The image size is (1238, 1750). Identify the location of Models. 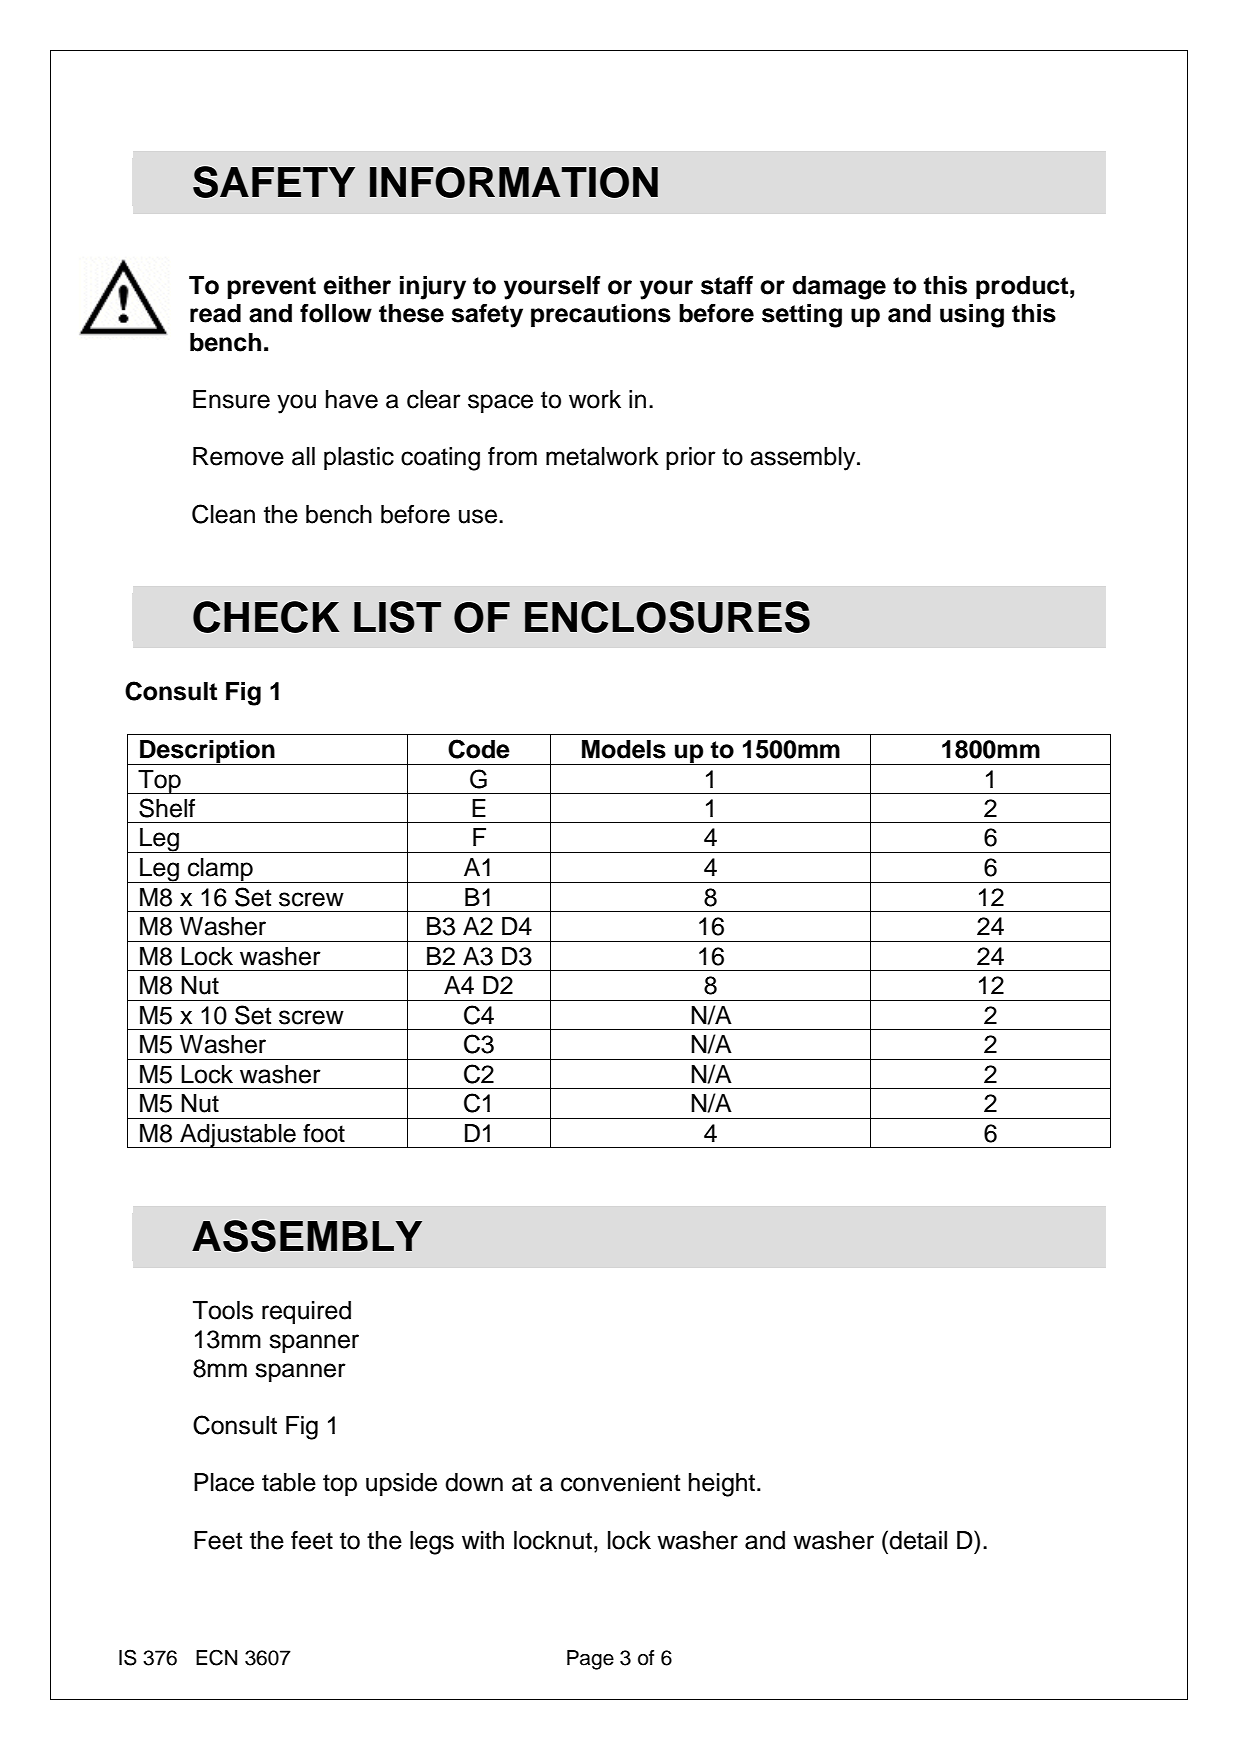
(624, 749).
